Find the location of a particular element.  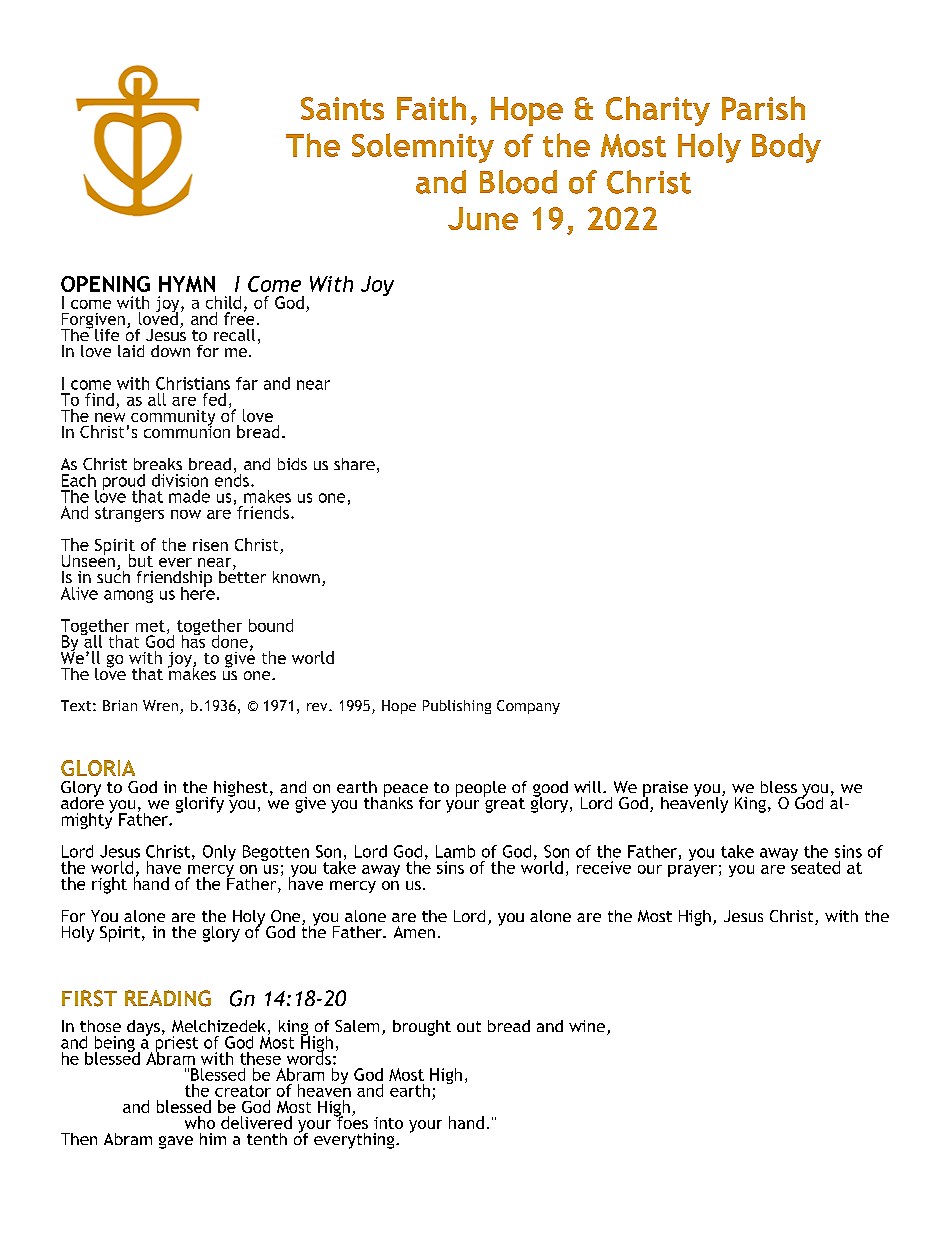

who is located at coordinates (200, 1122).
